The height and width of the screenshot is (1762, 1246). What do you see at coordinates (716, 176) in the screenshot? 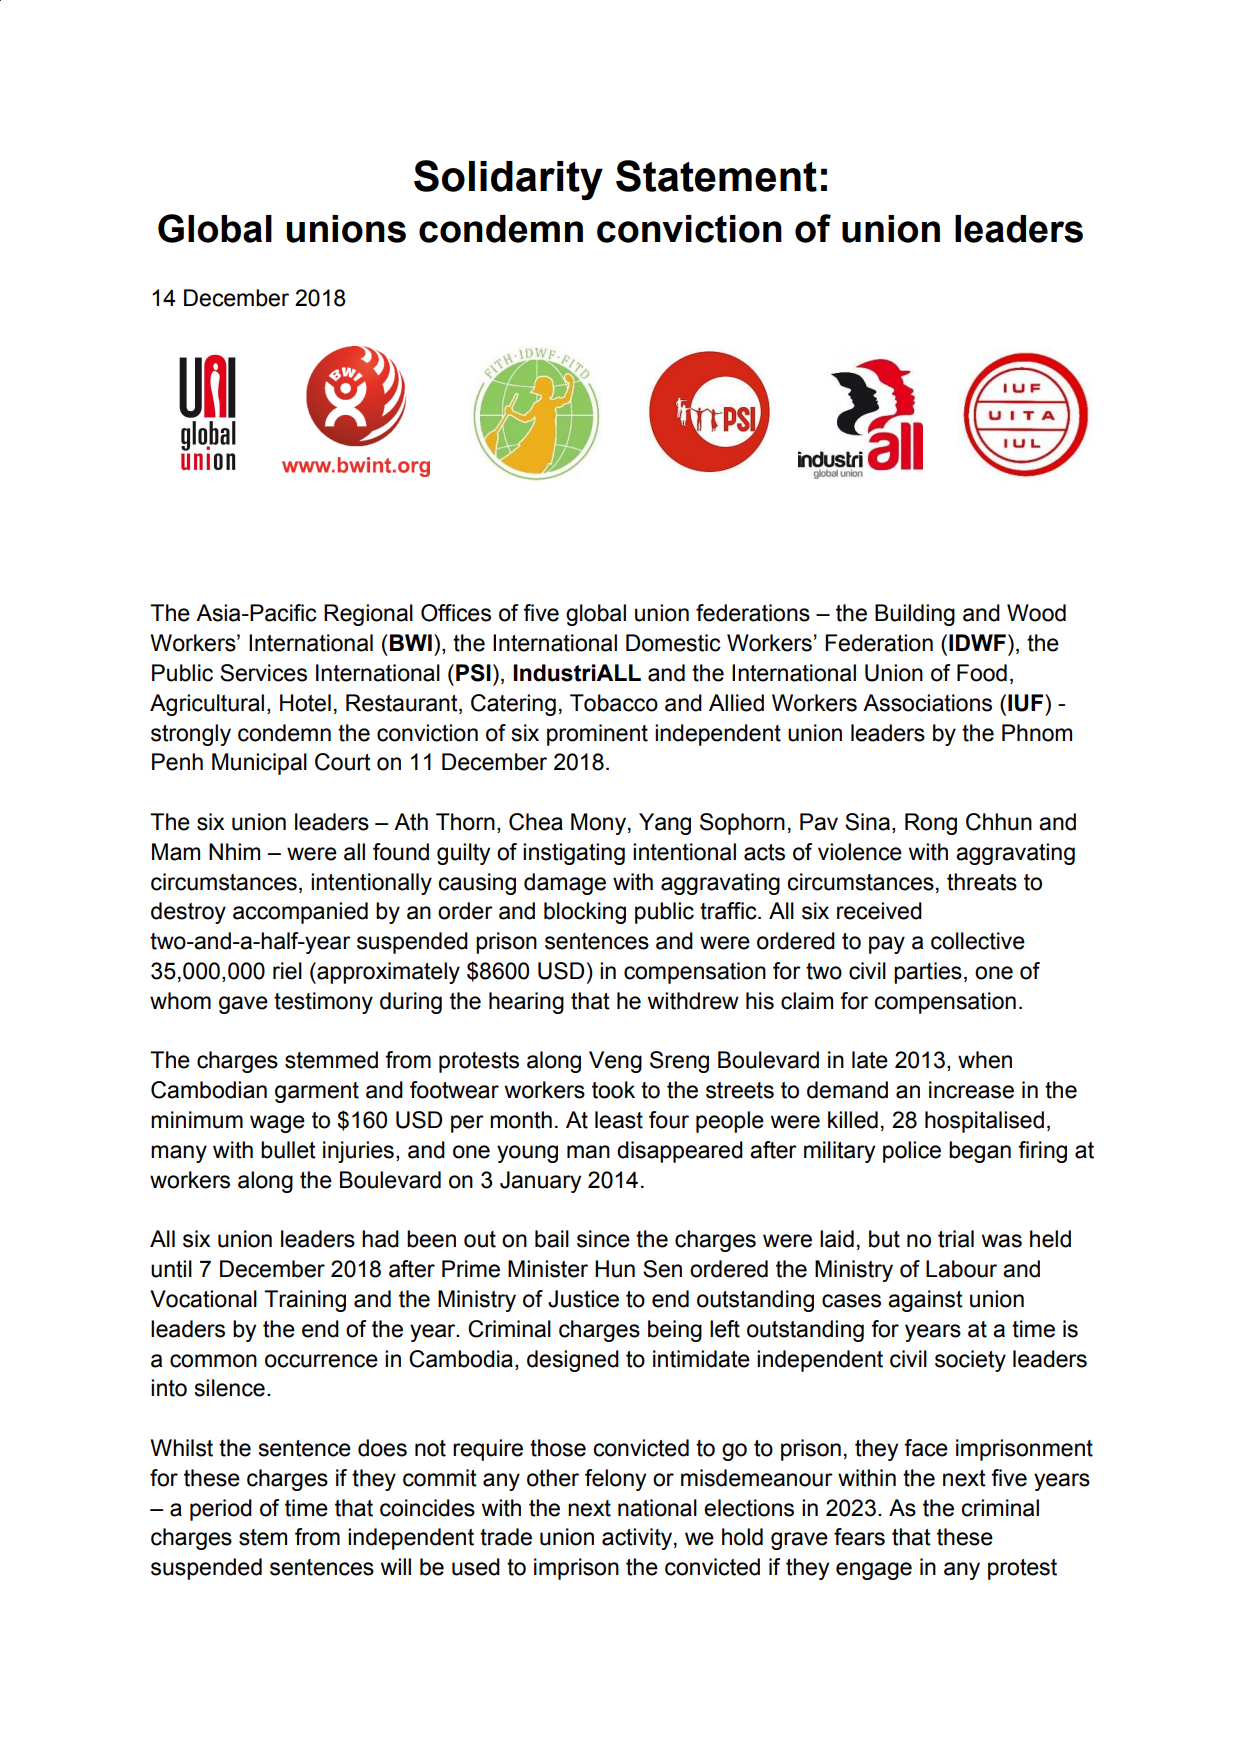
I see `Statement` at bounding box center [716, 176].
